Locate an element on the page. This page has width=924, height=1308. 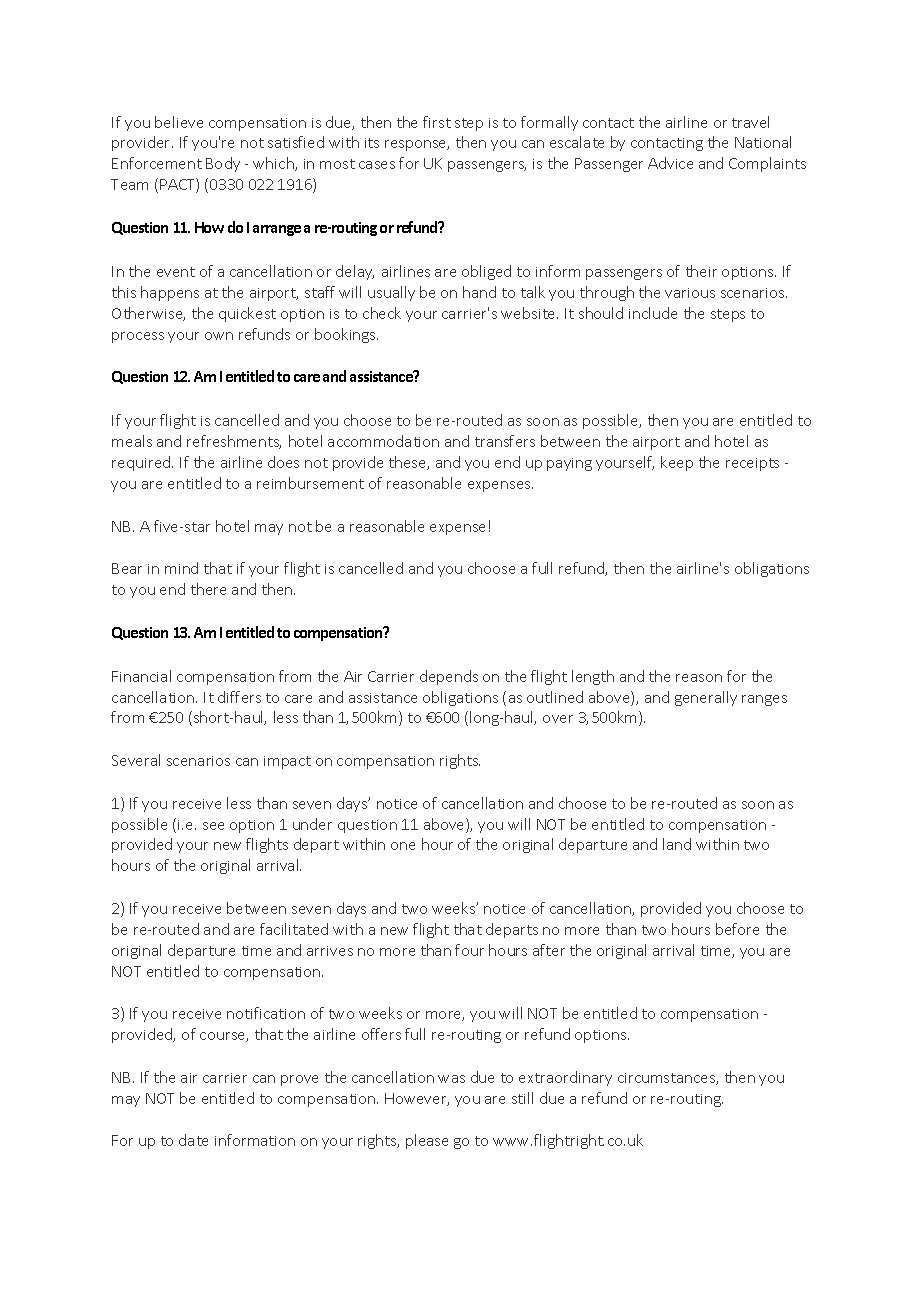
first is located at coordinates (437, 122).
